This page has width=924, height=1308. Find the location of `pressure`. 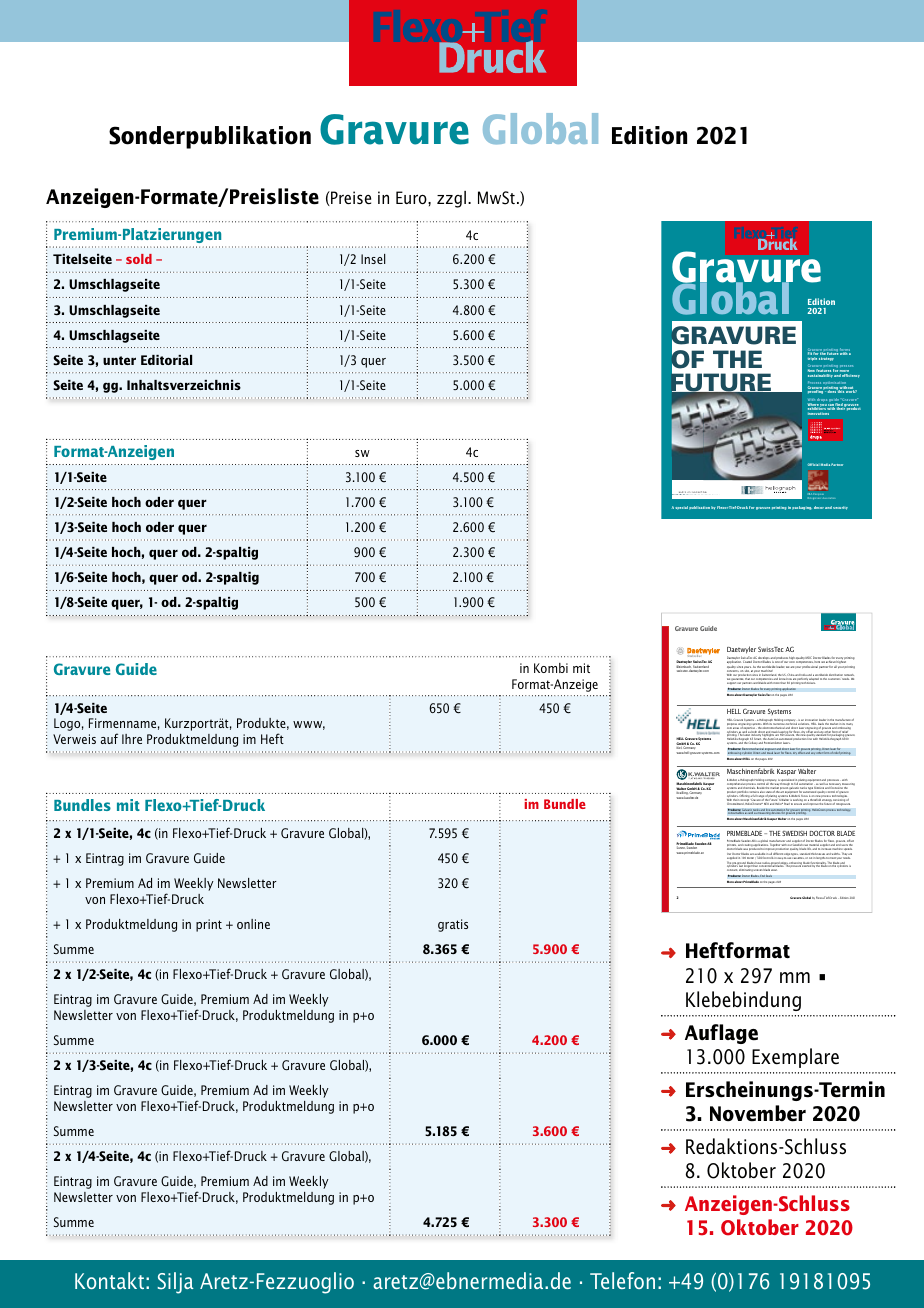

pressure is located at coordinates (796, 866).
